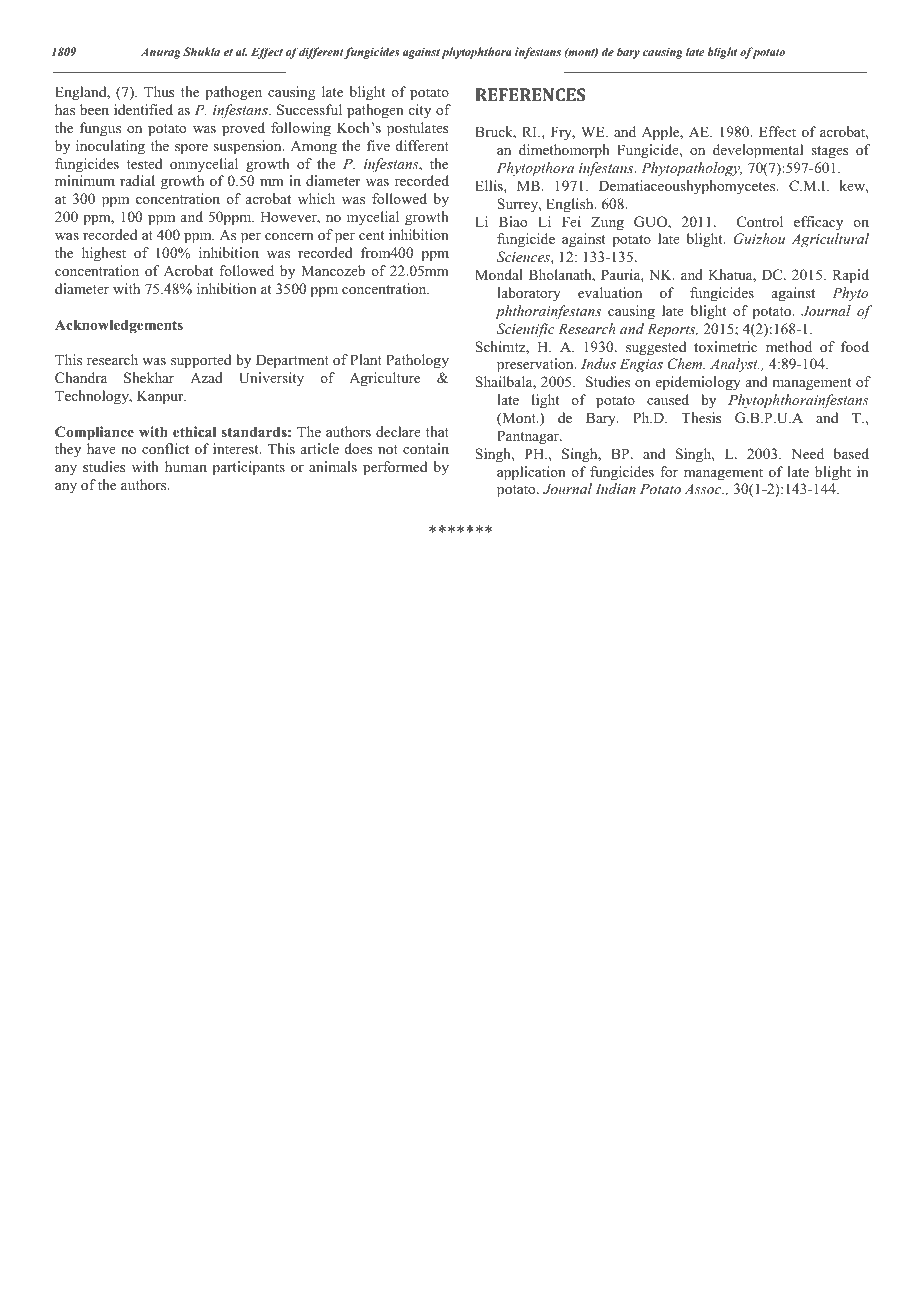  Describe the element at coordinates (144, 163) in the screenshot. I see `tested` at that location.
